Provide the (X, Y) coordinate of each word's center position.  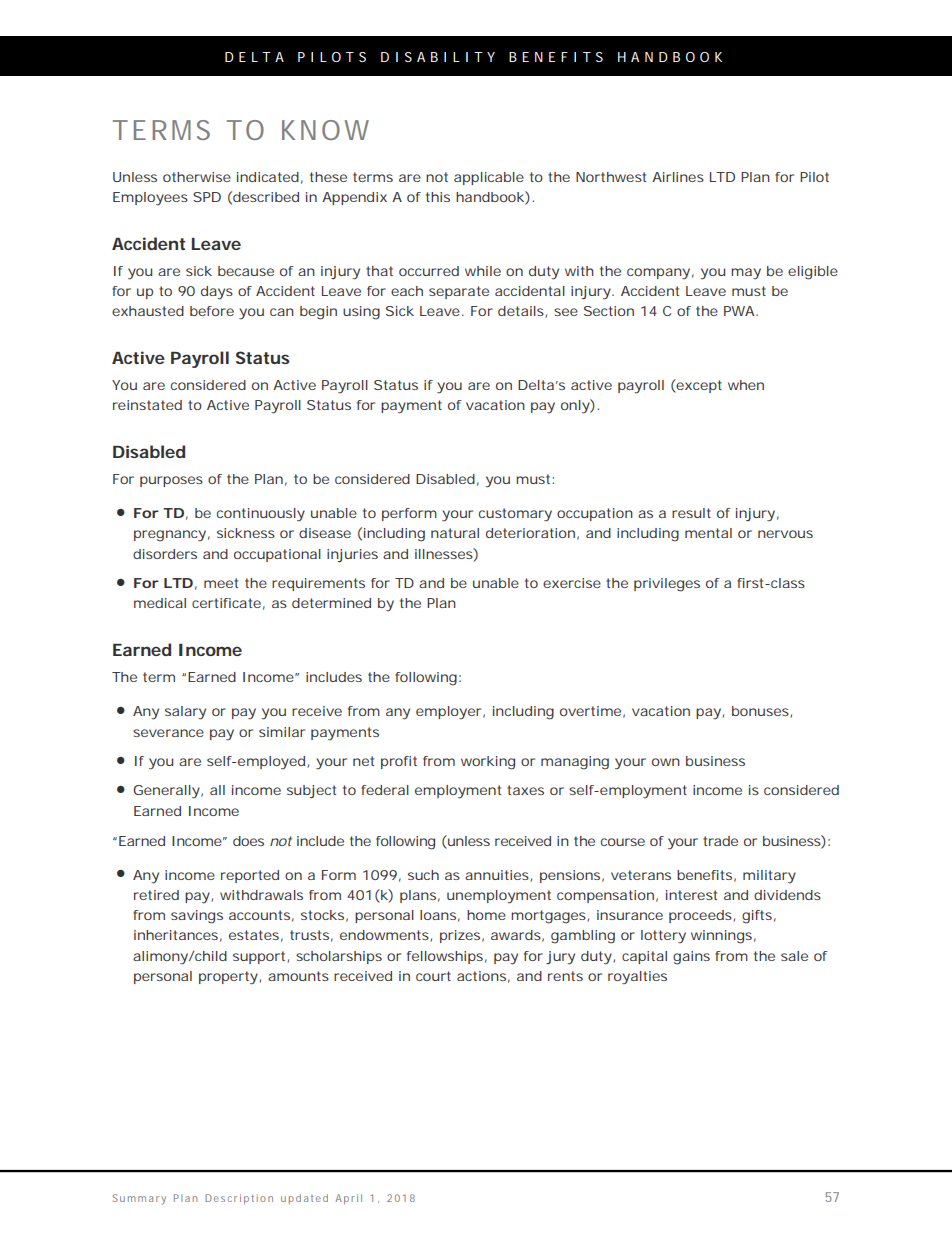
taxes (525, 790)
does (248, 841)
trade (720, 841)
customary (515, 514)
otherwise (197, 177)
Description (239, 1199)
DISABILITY (438, 57)
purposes (171, 481)
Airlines (678, 177)
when (746, 385)
